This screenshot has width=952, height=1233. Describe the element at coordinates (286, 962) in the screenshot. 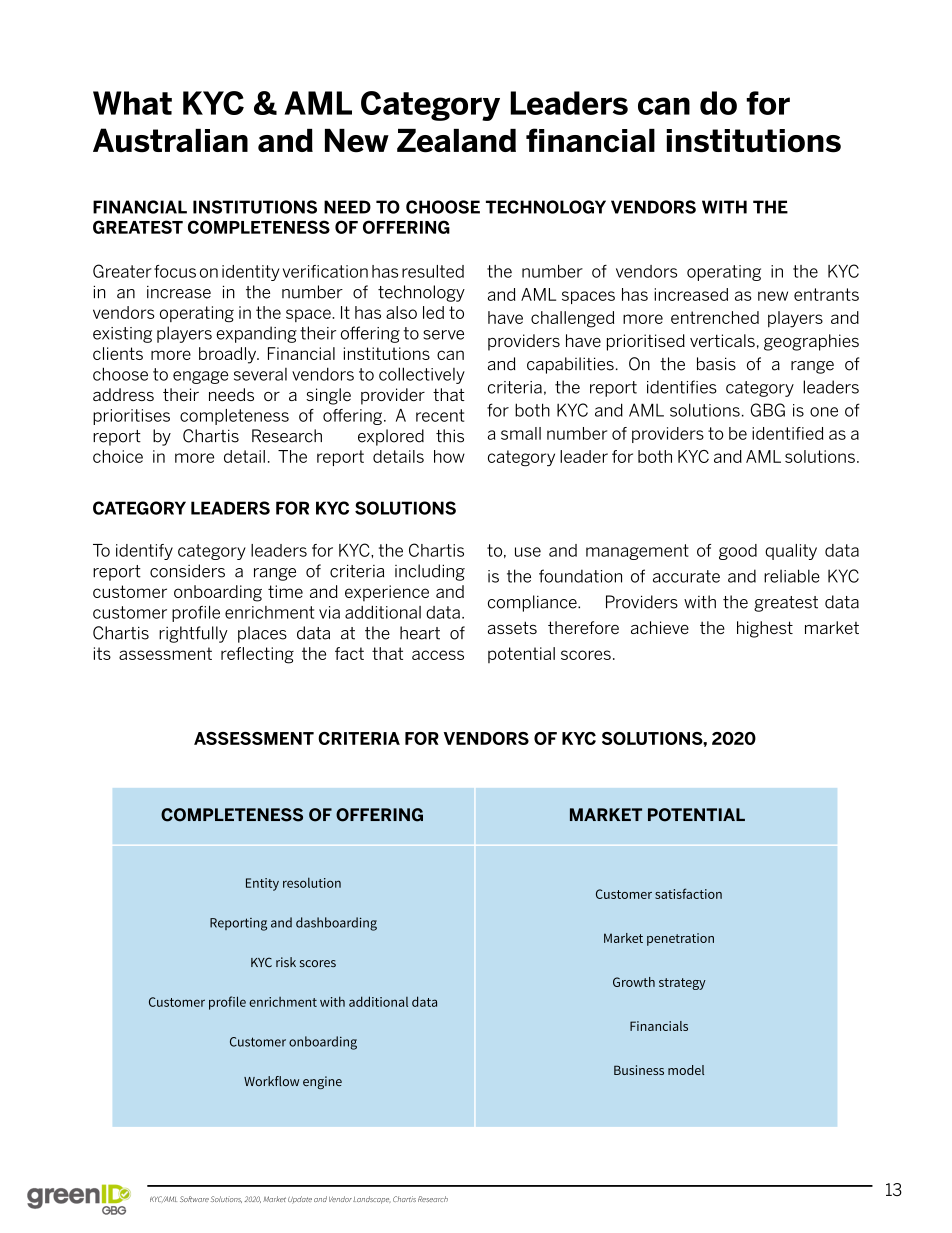

I see `risk` at that location.
